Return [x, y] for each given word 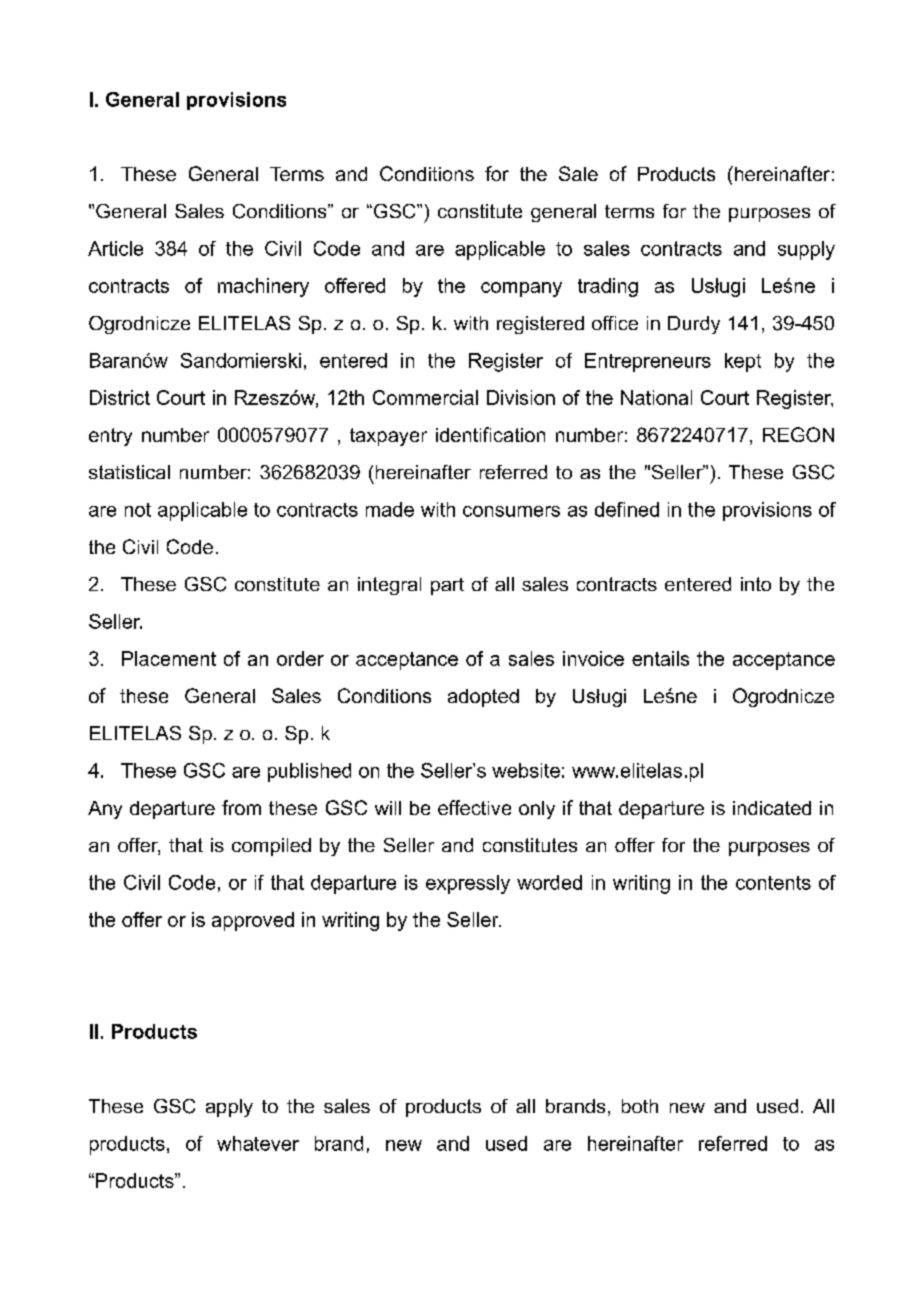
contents [773, 883]
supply [806, 250]
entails [660, 658]
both [640, 1106]
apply [229, 1108]
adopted [483, 698]
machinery [263, 287]
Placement [169, 658]
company [521, 289]
